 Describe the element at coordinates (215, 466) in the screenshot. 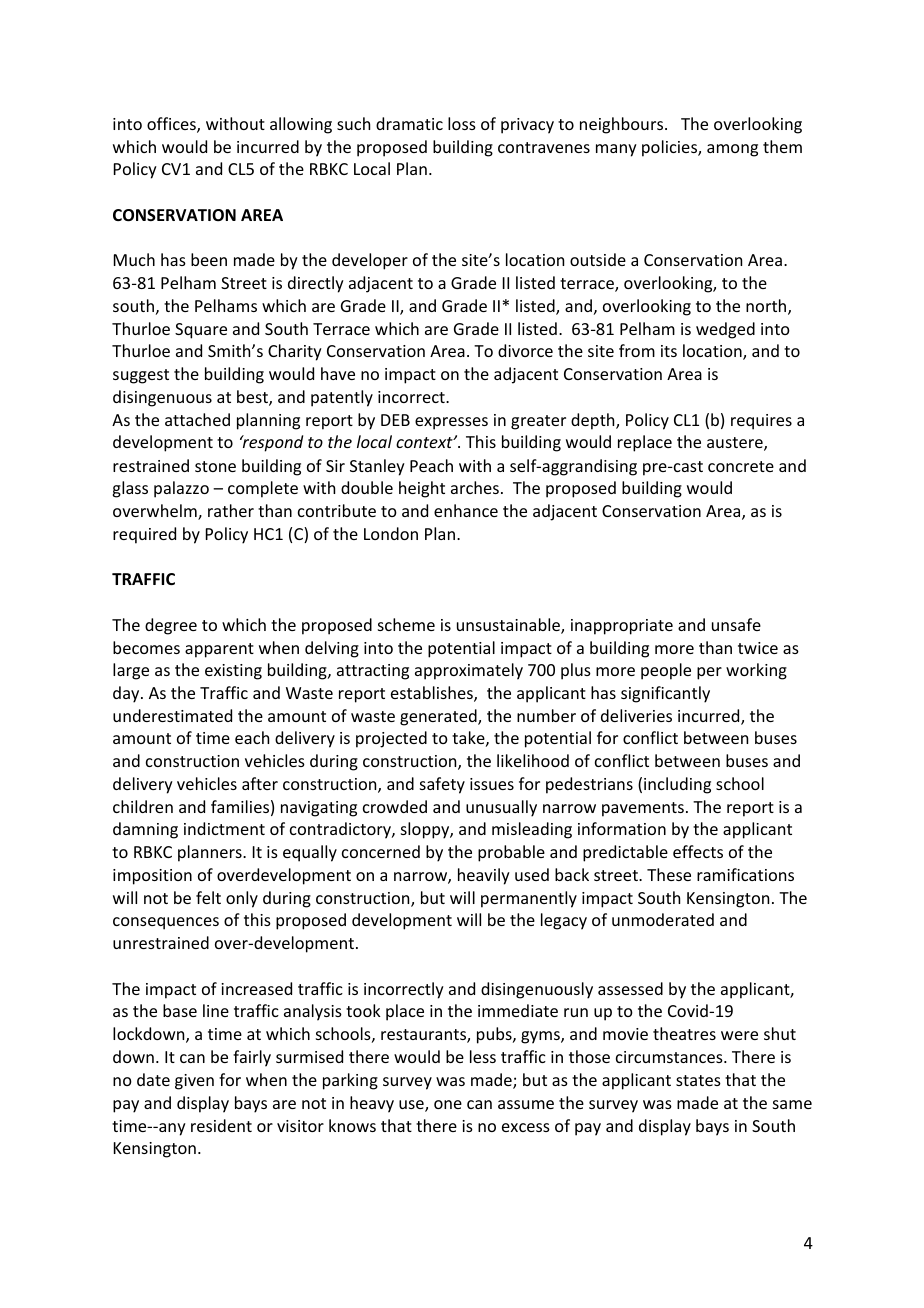

I see `stone` at that location.
